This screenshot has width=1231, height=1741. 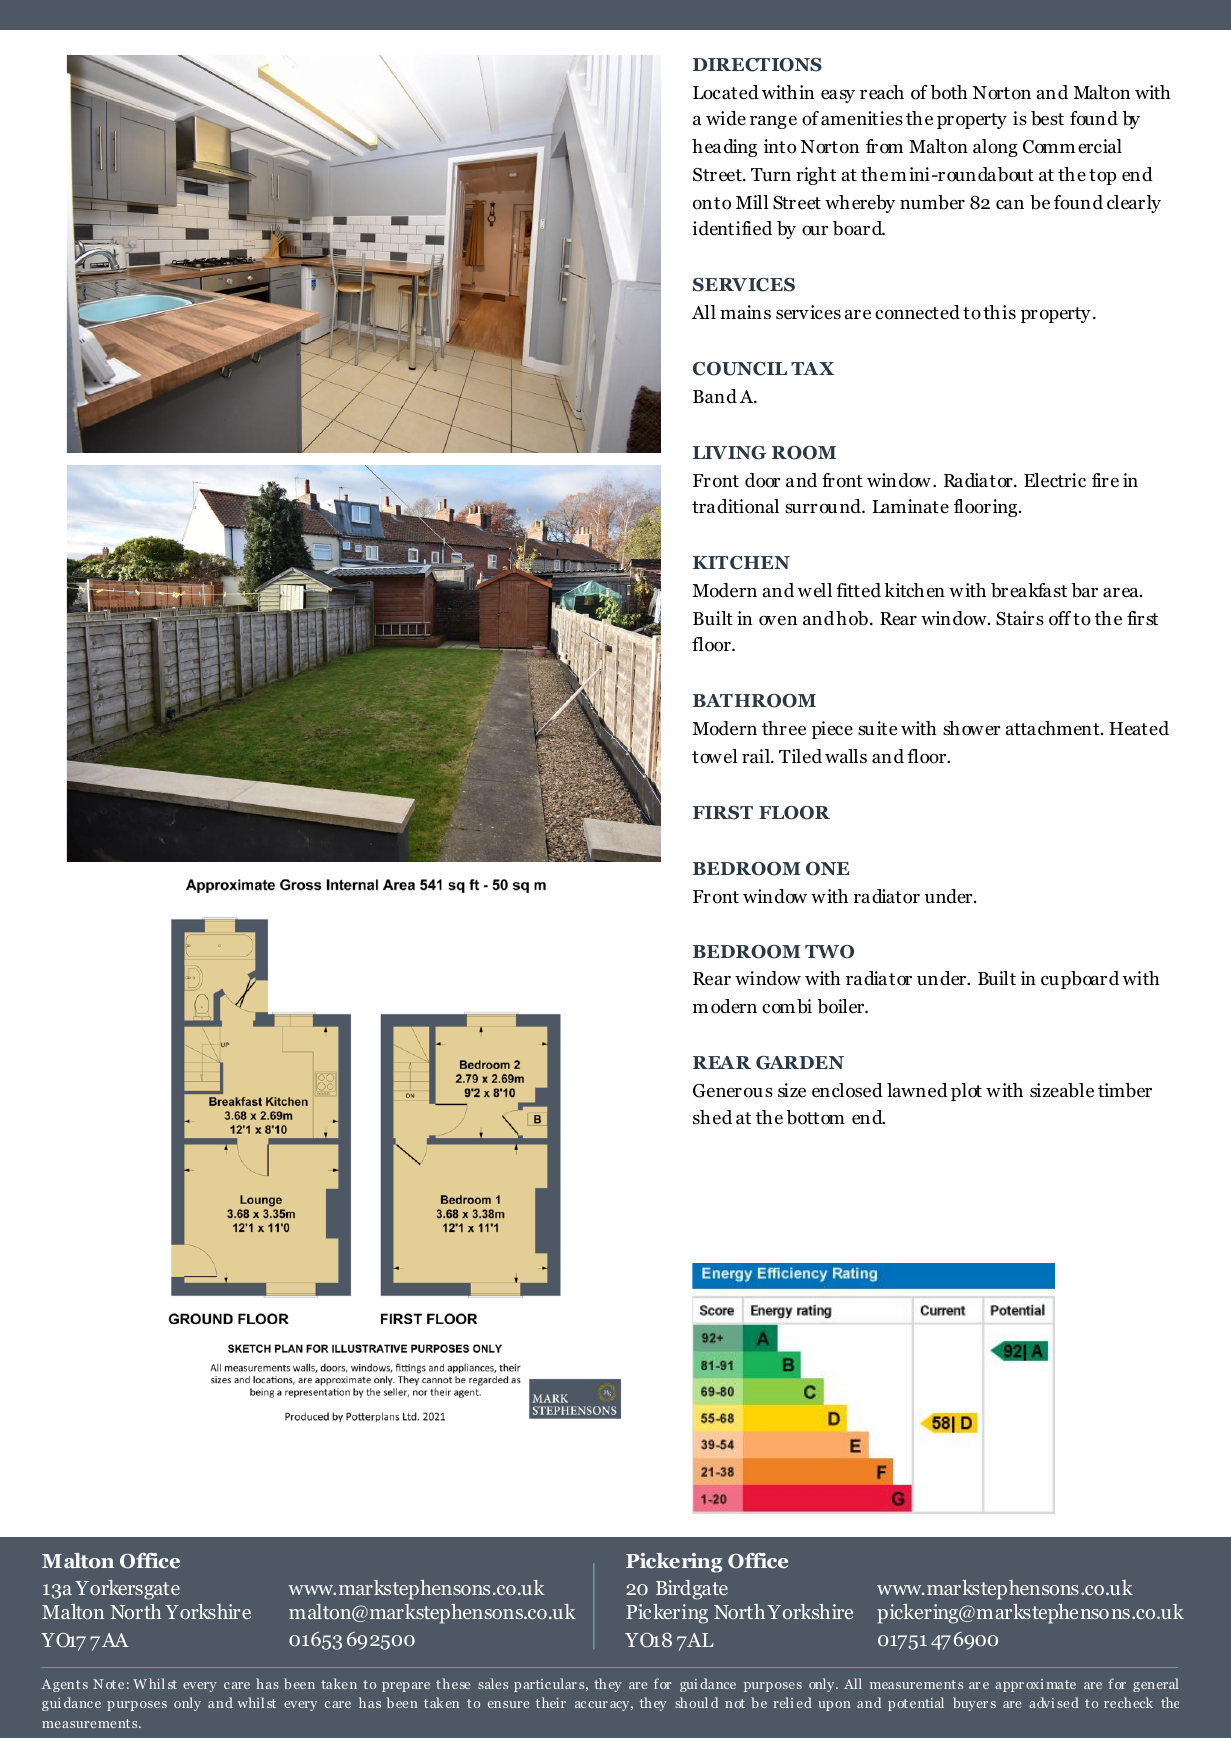 I want to click on Generous, so click(x=733, y=1091).
